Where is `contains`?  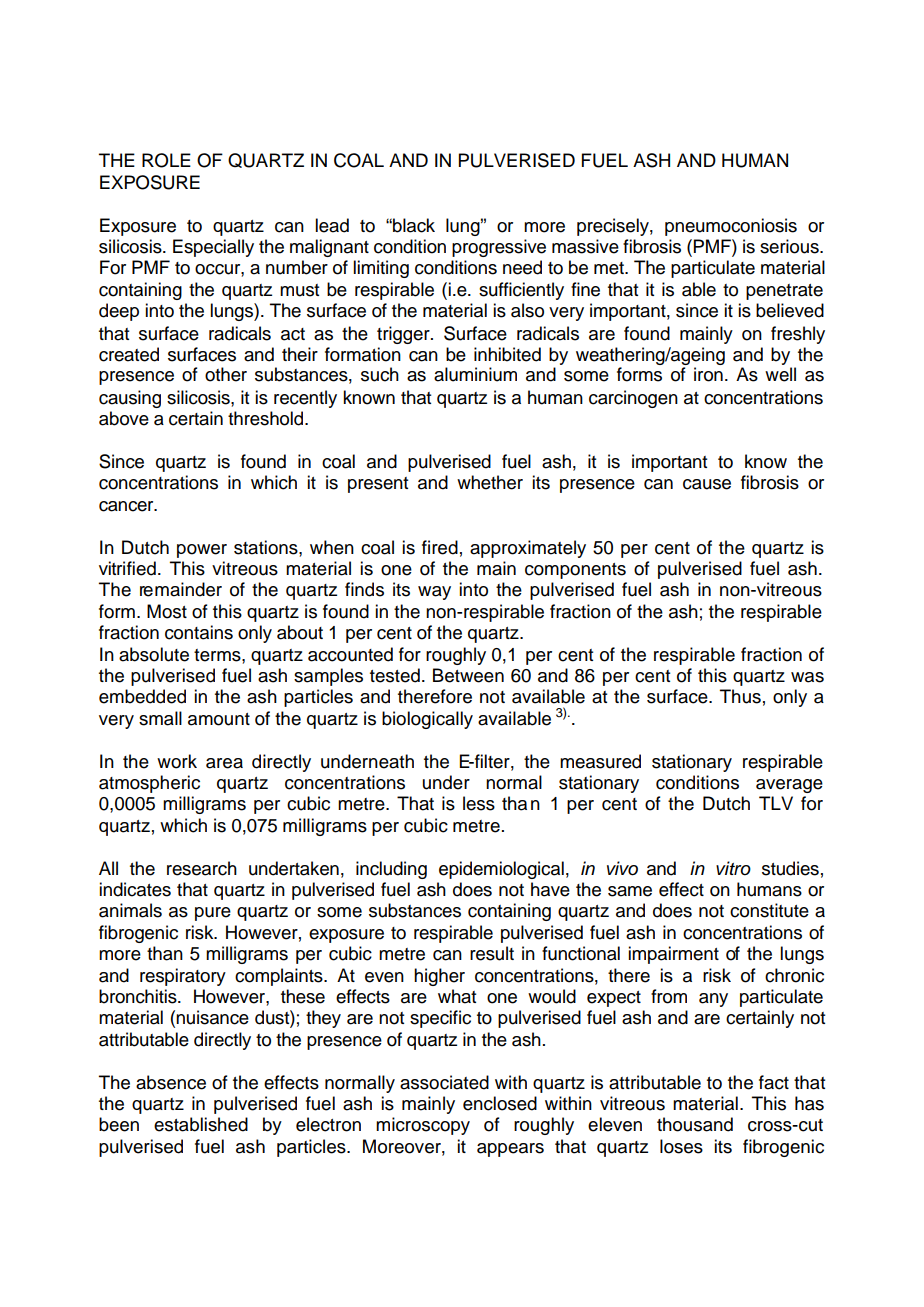
contains is located at coordinates (199, 632).
